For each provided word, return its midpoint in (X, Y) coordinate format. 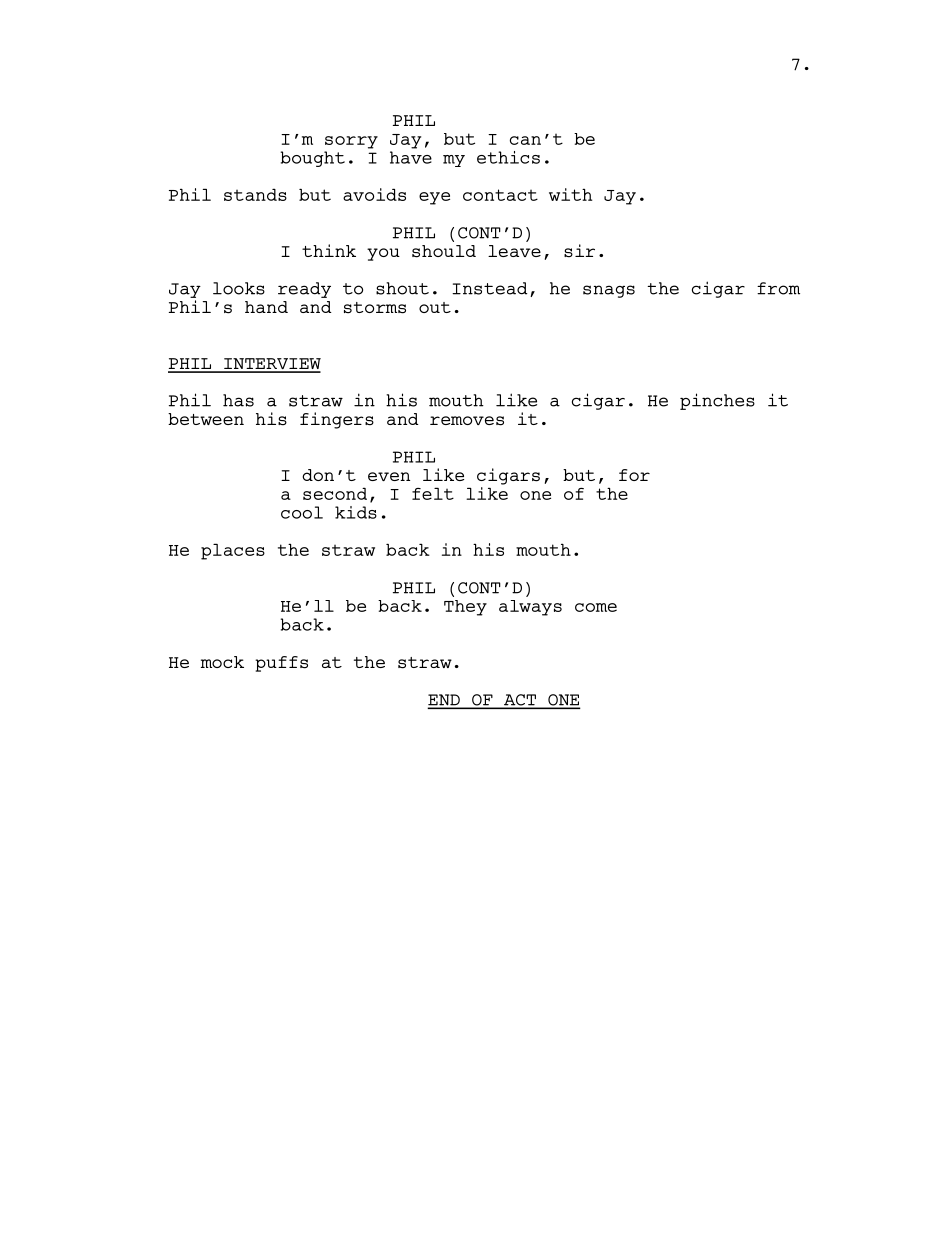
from (778, 288)
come (596, 607)
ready (304, 290)
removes (467, 421)
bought (312, 159)
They (465, 608)
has (238, 400)
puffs (281, 664)
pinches (717, 401)
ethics (508, 157)
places (233, 551)
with (570, 194)
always (530, 608)
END (445, 701)
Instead (489, 288)
